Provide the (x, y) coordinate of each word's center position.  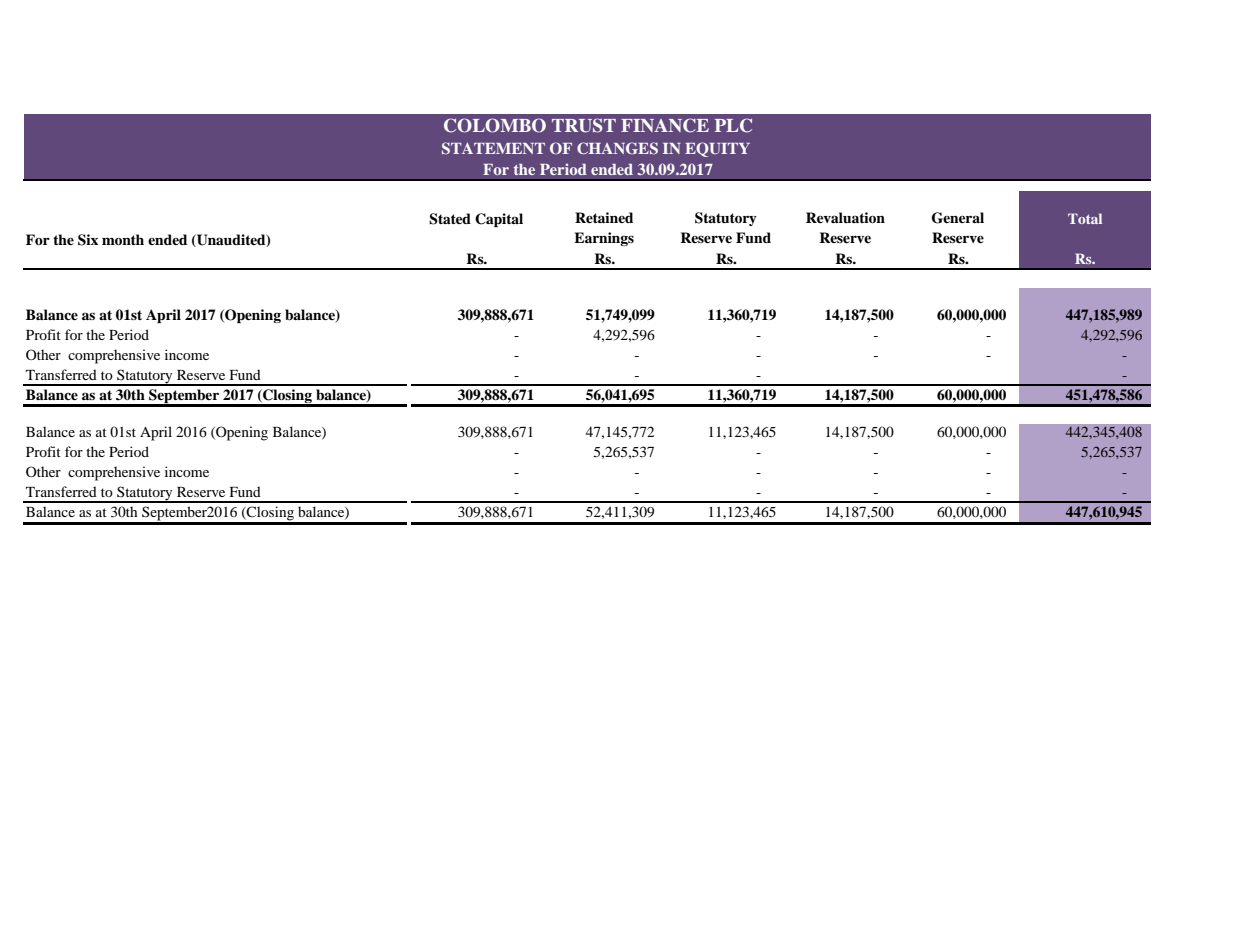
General (958, 218)
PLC (733, 125)
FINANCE (665, 125)
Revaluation (845, 217)
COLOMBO (495, 125)
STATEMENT (493, 148)
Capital (499, 220)
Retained (604, 217)
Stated (450, 219)
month (123, 239)
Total (1085, 218)
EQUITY (717, 149)
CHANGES (617, 148)
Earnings (604, 239)
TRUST (584, 125)
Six (88, 240)
